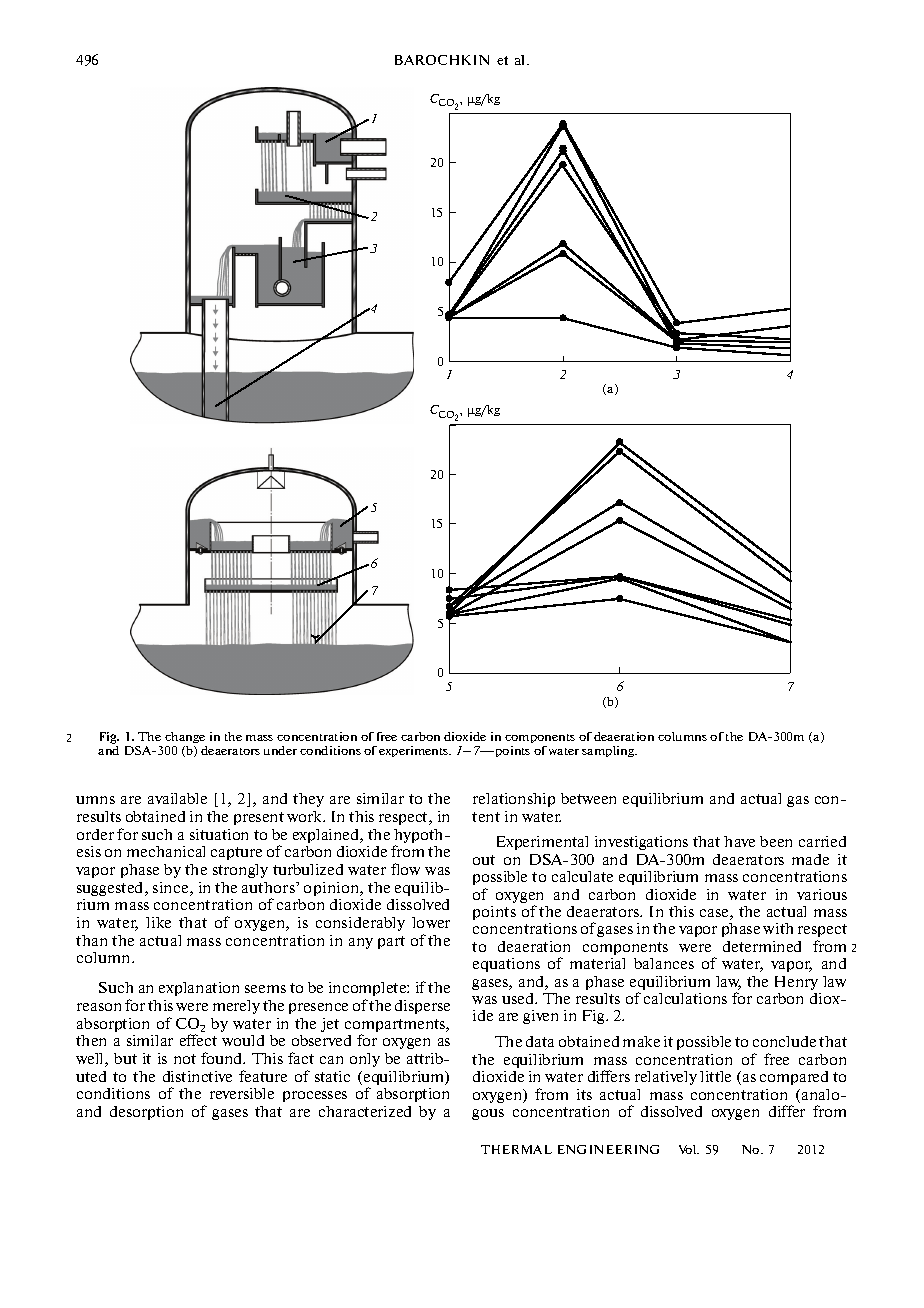 Image resolution: width=924 pixels, height=1308 pixels. I want to click on mechanical, so click(166, 851).
